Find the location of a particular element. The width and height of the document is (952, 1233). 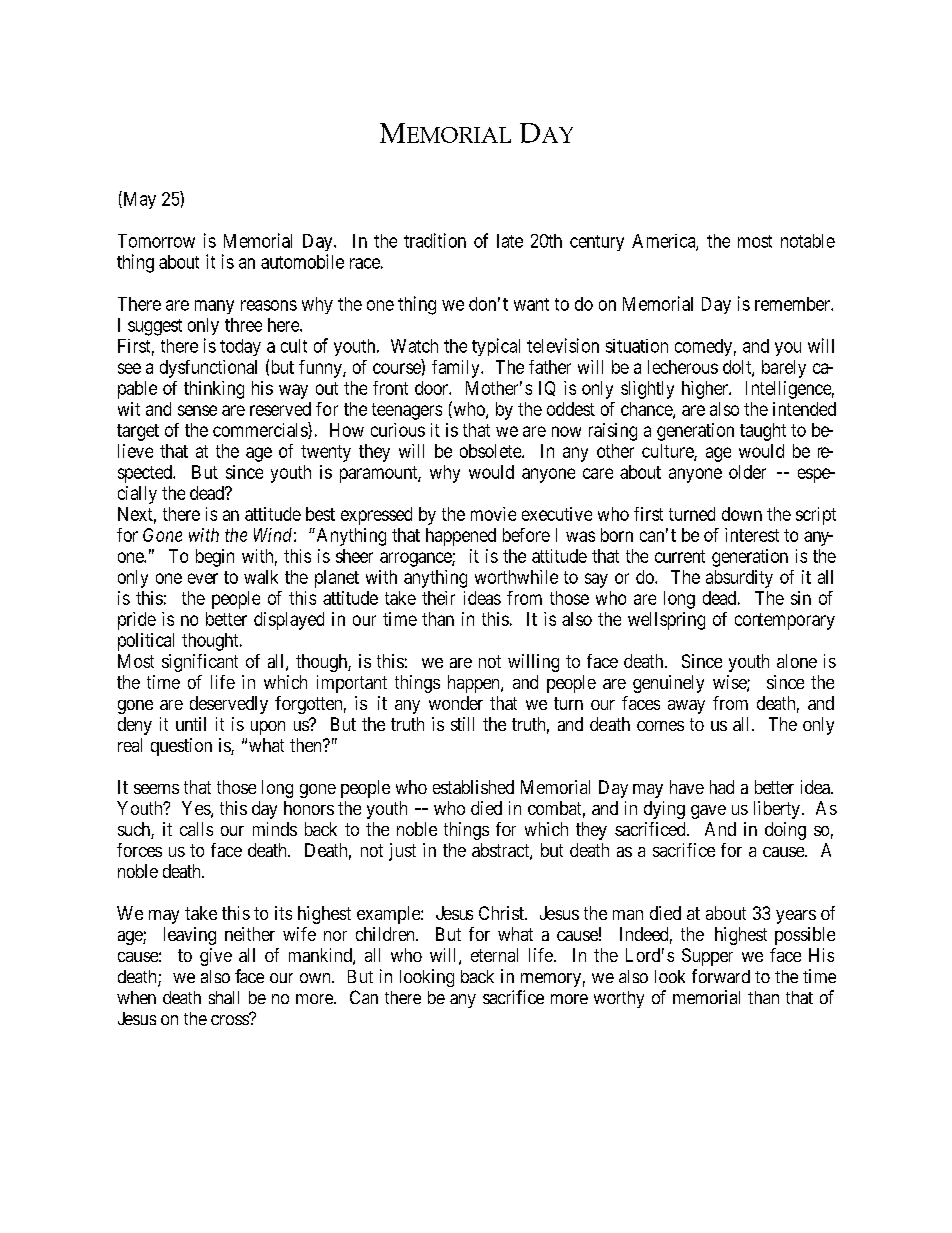

late is located at coordinates (510, 241).
